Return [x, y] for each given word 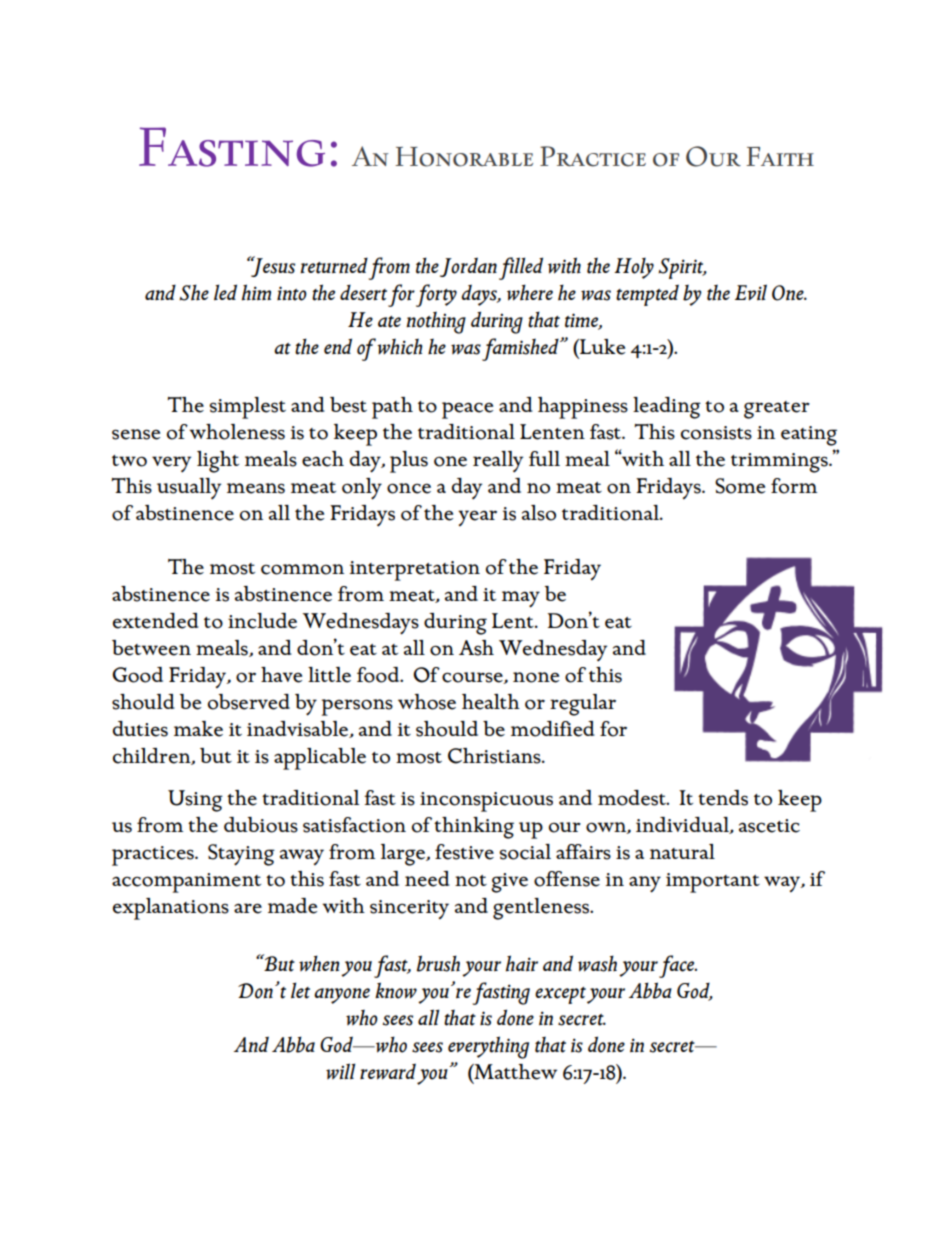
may [521, 599]
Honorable [464, 157]
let [300, 990]
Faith [780, 156]
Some [740, 486]
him [256, 292]
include [262, 621]
